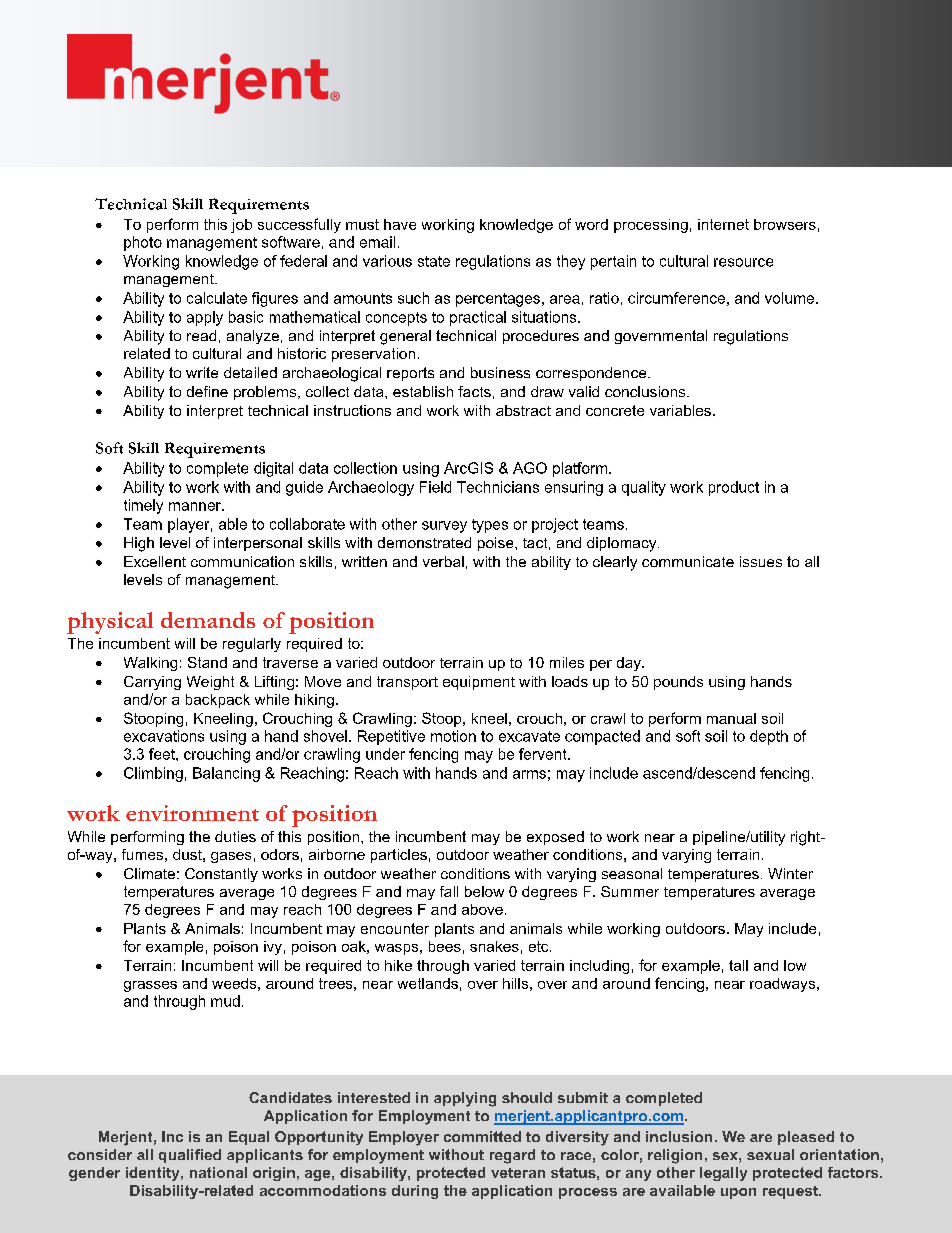 The height and width of the screenshot is (1233, 952). I want to click on grasses, so click(150, 986).
